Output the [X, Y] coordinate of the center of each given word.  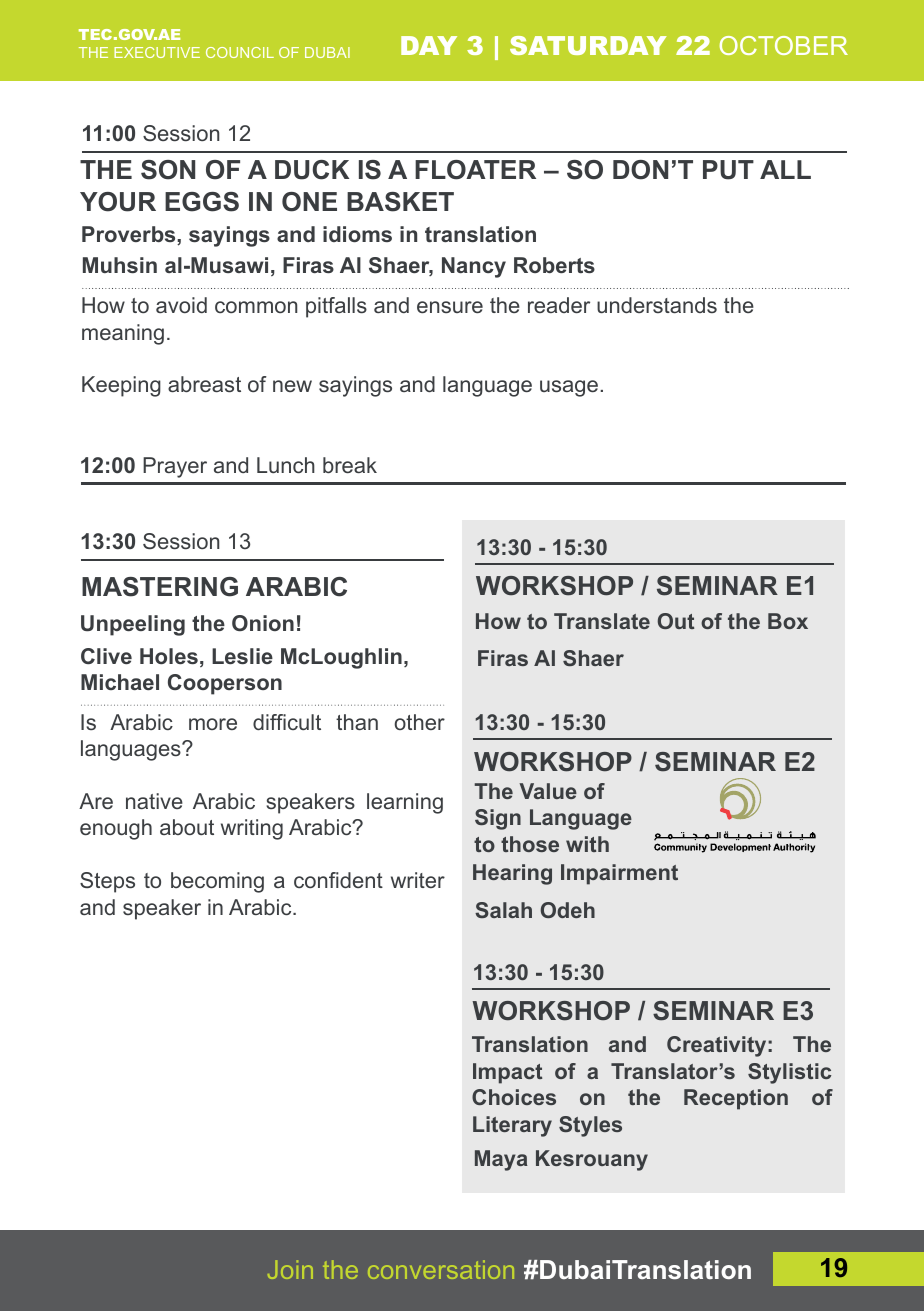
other [420, 722]
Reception [736, 1099]
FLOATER [475, 170]
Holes [169, 656]
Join [290, 1269]
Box [788, 621]
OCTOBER [784, 45]
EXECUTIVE [157, 52]
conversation [441, 1269]
